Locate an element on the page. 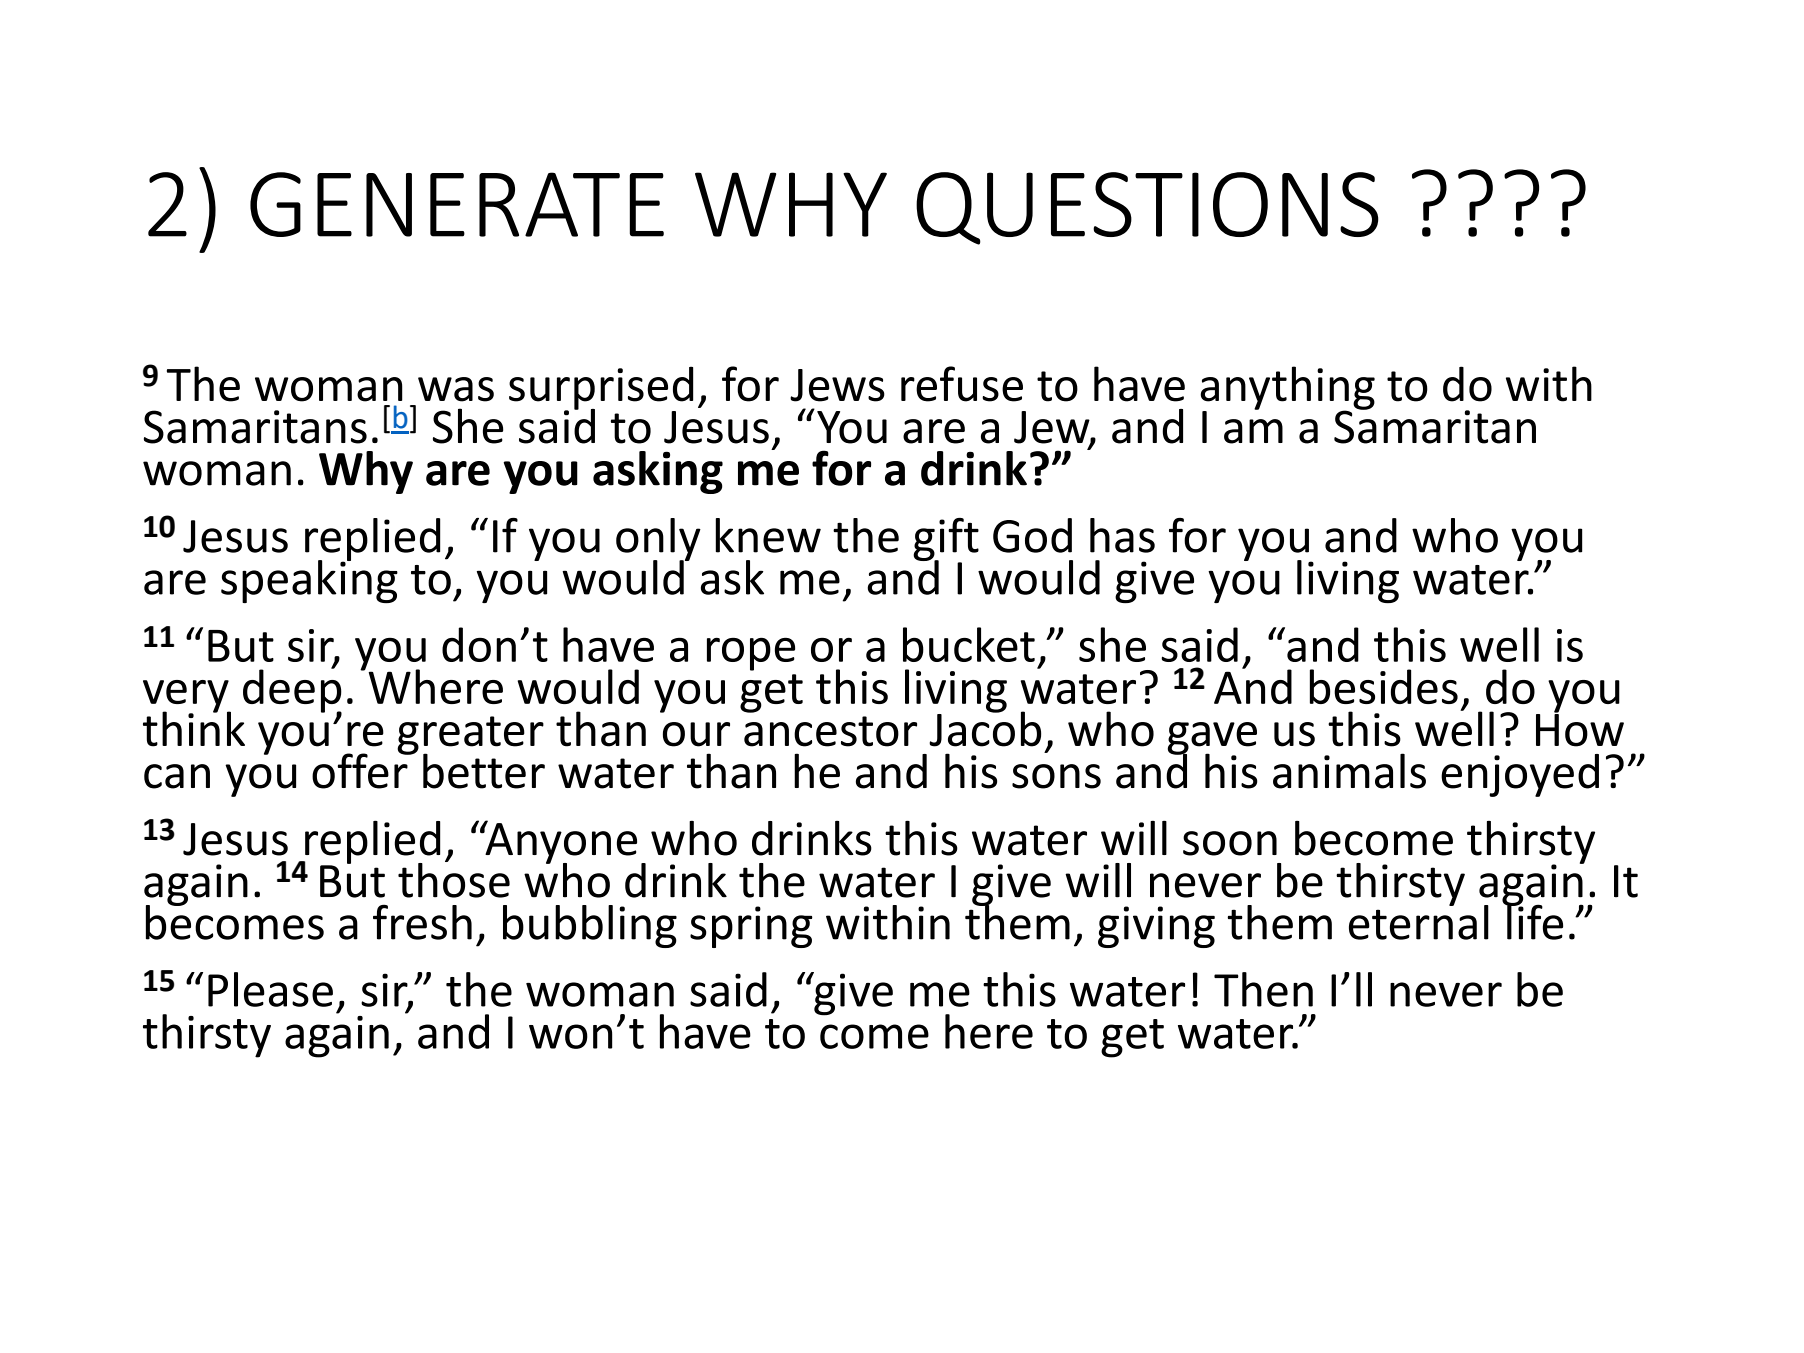  besides is located at coordinates (1384, 686).
